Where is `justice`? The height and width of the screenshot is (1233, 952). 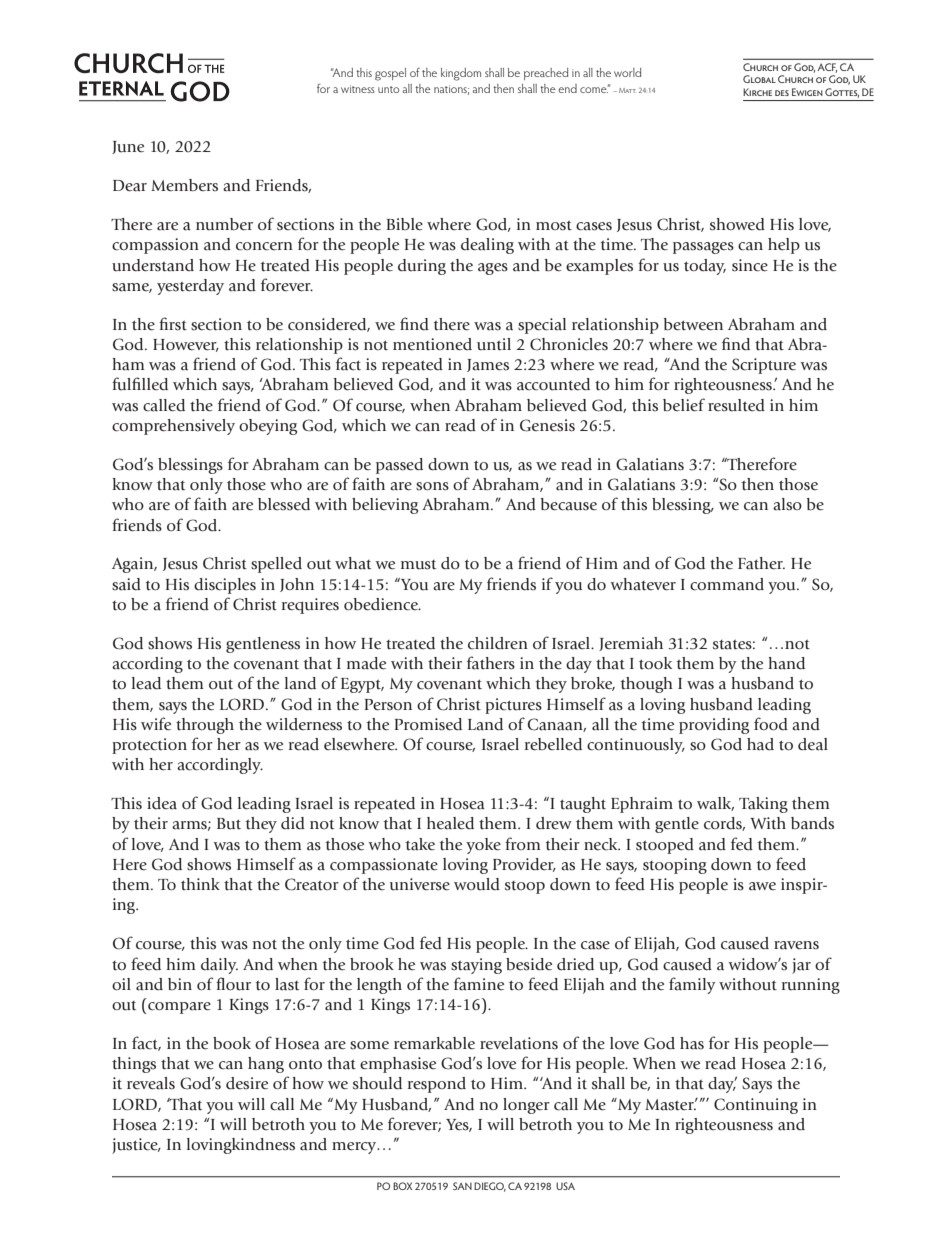 justice is located at coordinates (136, 1146).
